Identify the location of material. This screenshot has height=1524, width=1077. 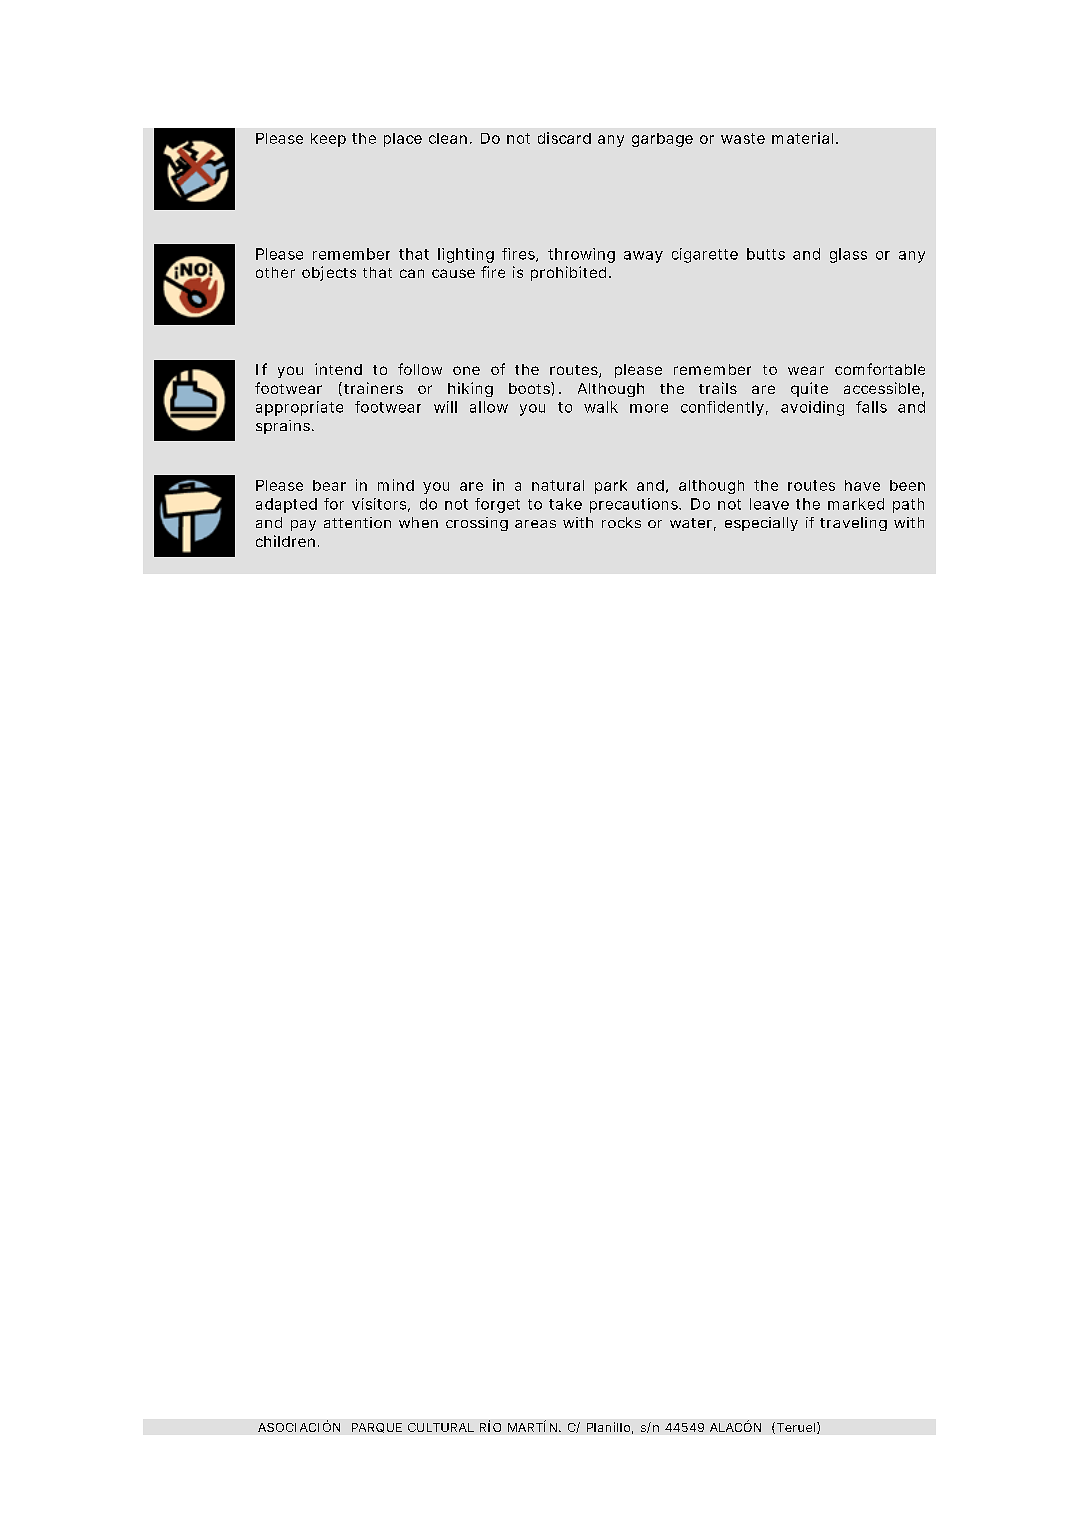
(802, 138).
